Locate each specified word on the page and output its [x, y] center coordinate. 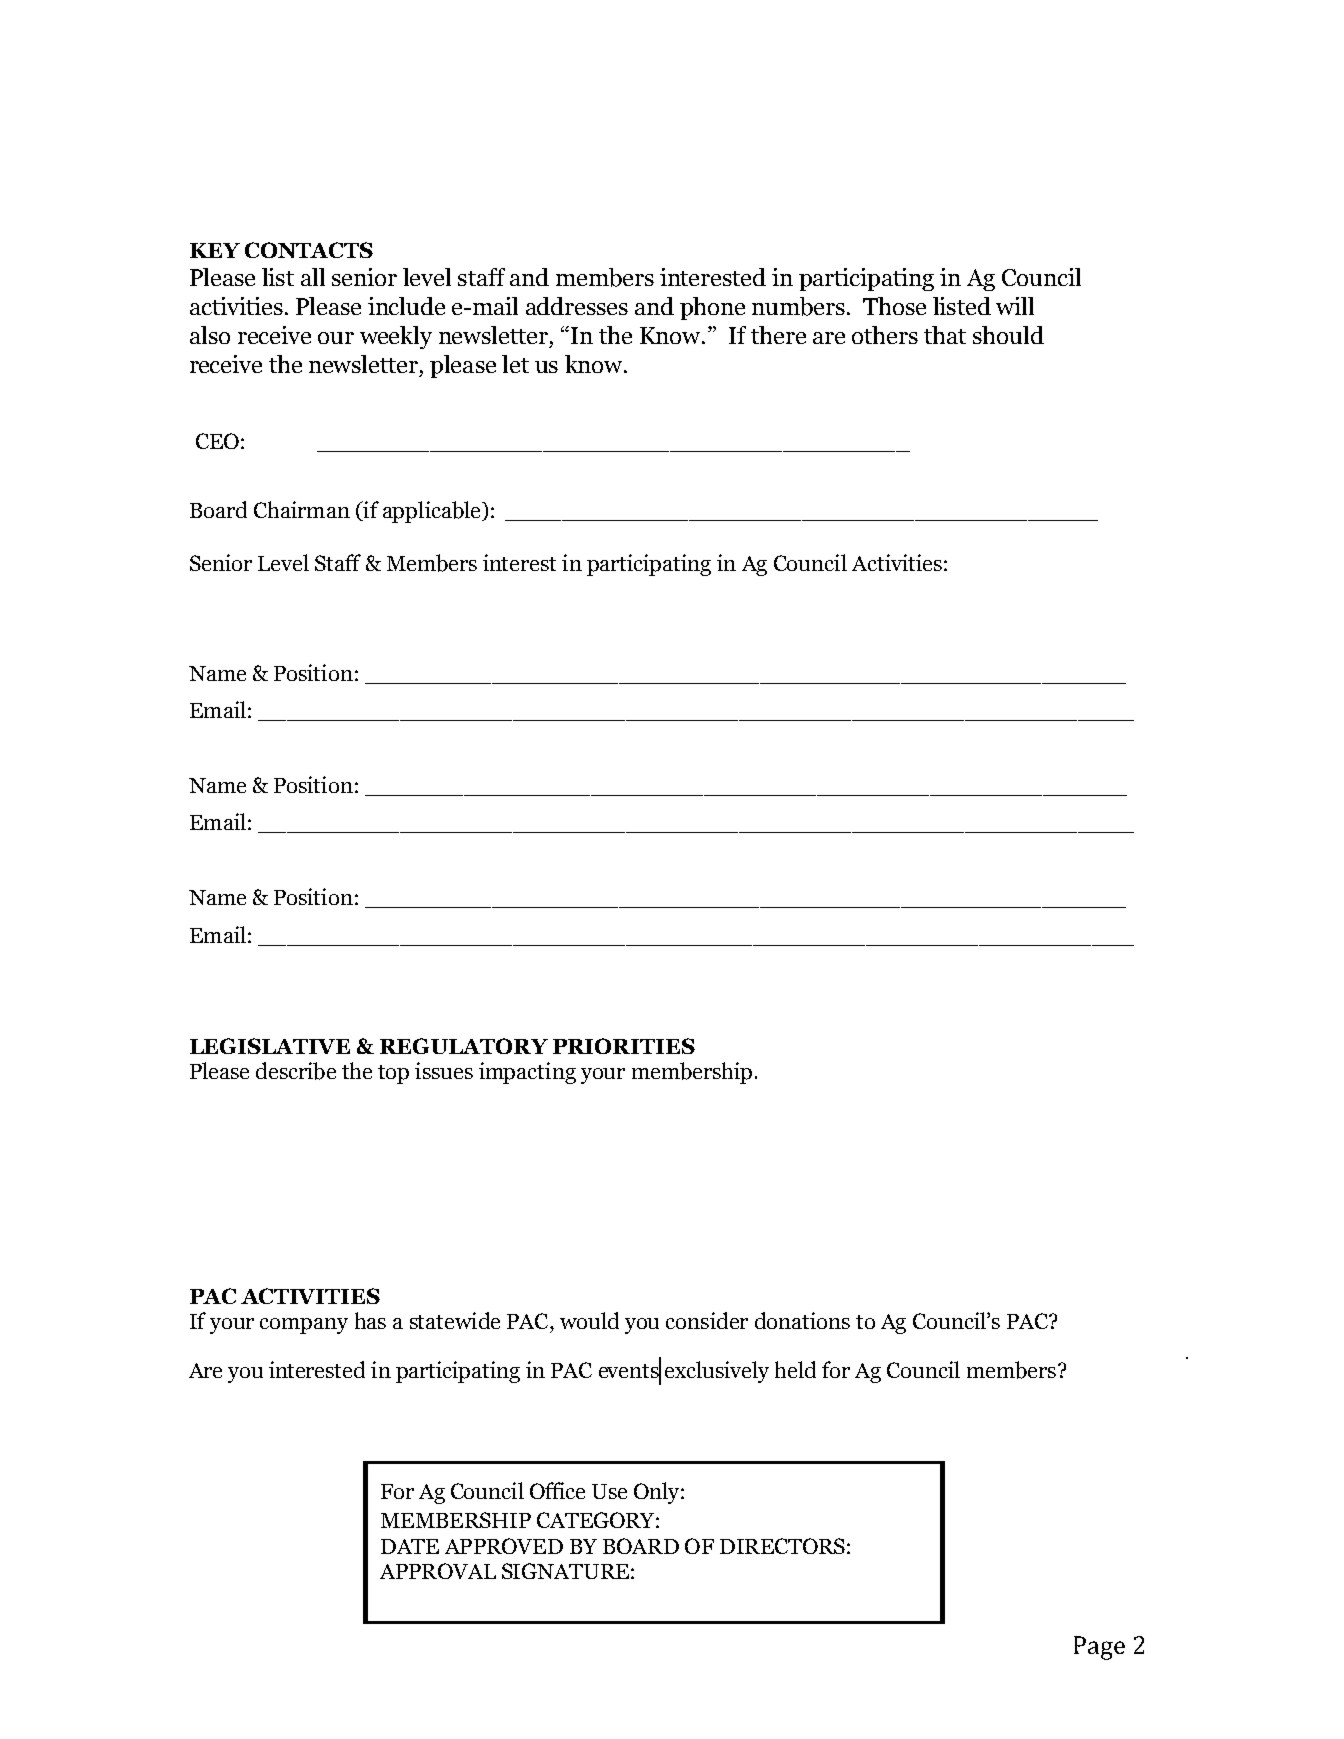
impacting [527, 1073]
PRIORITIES [624, 1046]
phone [712, 308]
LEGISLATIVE [270, 1046]
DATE [410, 1546]
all [313, 277]
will [1015, 306]
